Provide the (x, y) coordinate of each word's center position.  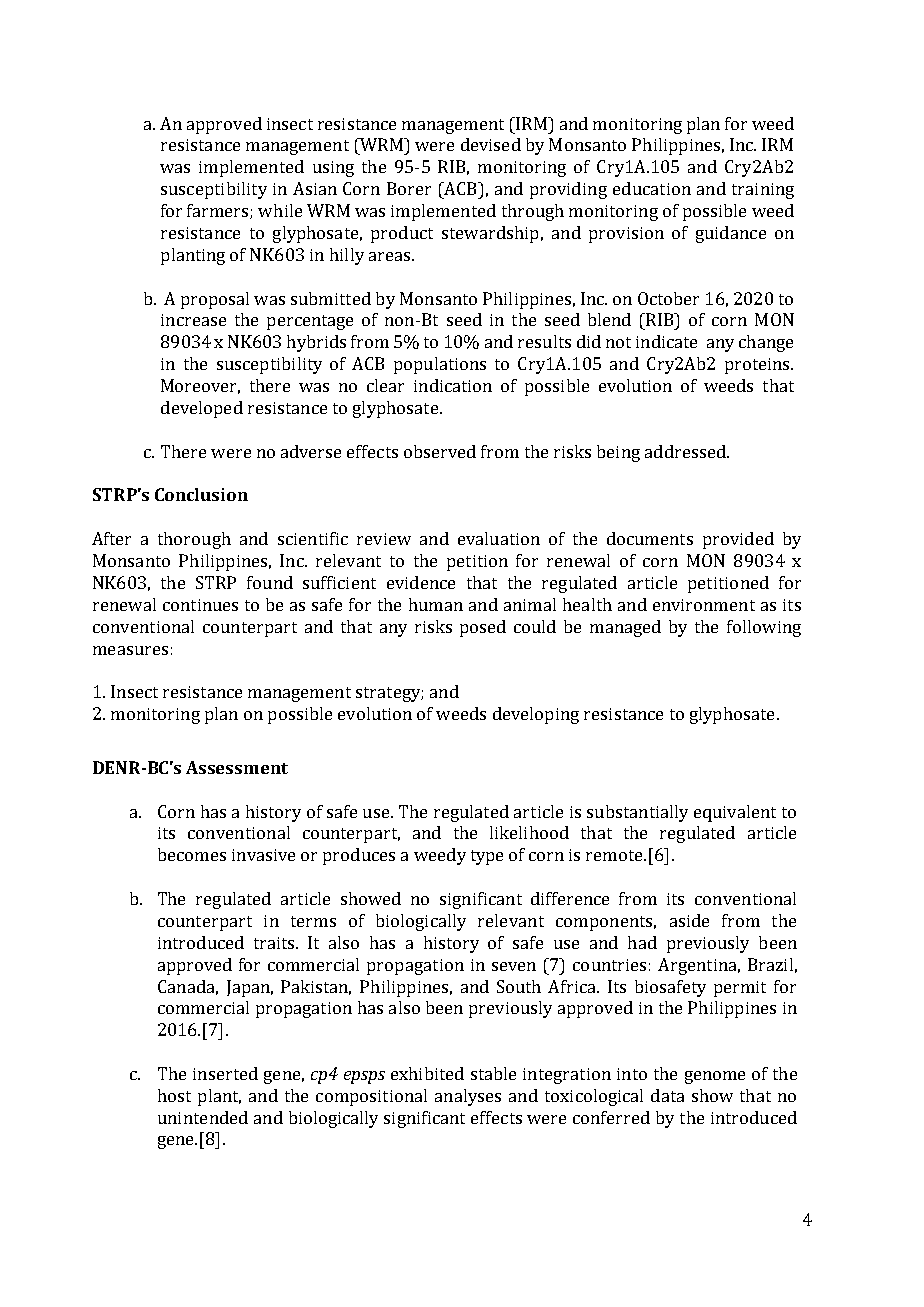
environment (704, 605)
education (652, 188)
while (280, 210)
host (174, 1095)
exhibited (427, 1073)
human (436, 604)
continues (200, 605)
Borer (409, 188)
